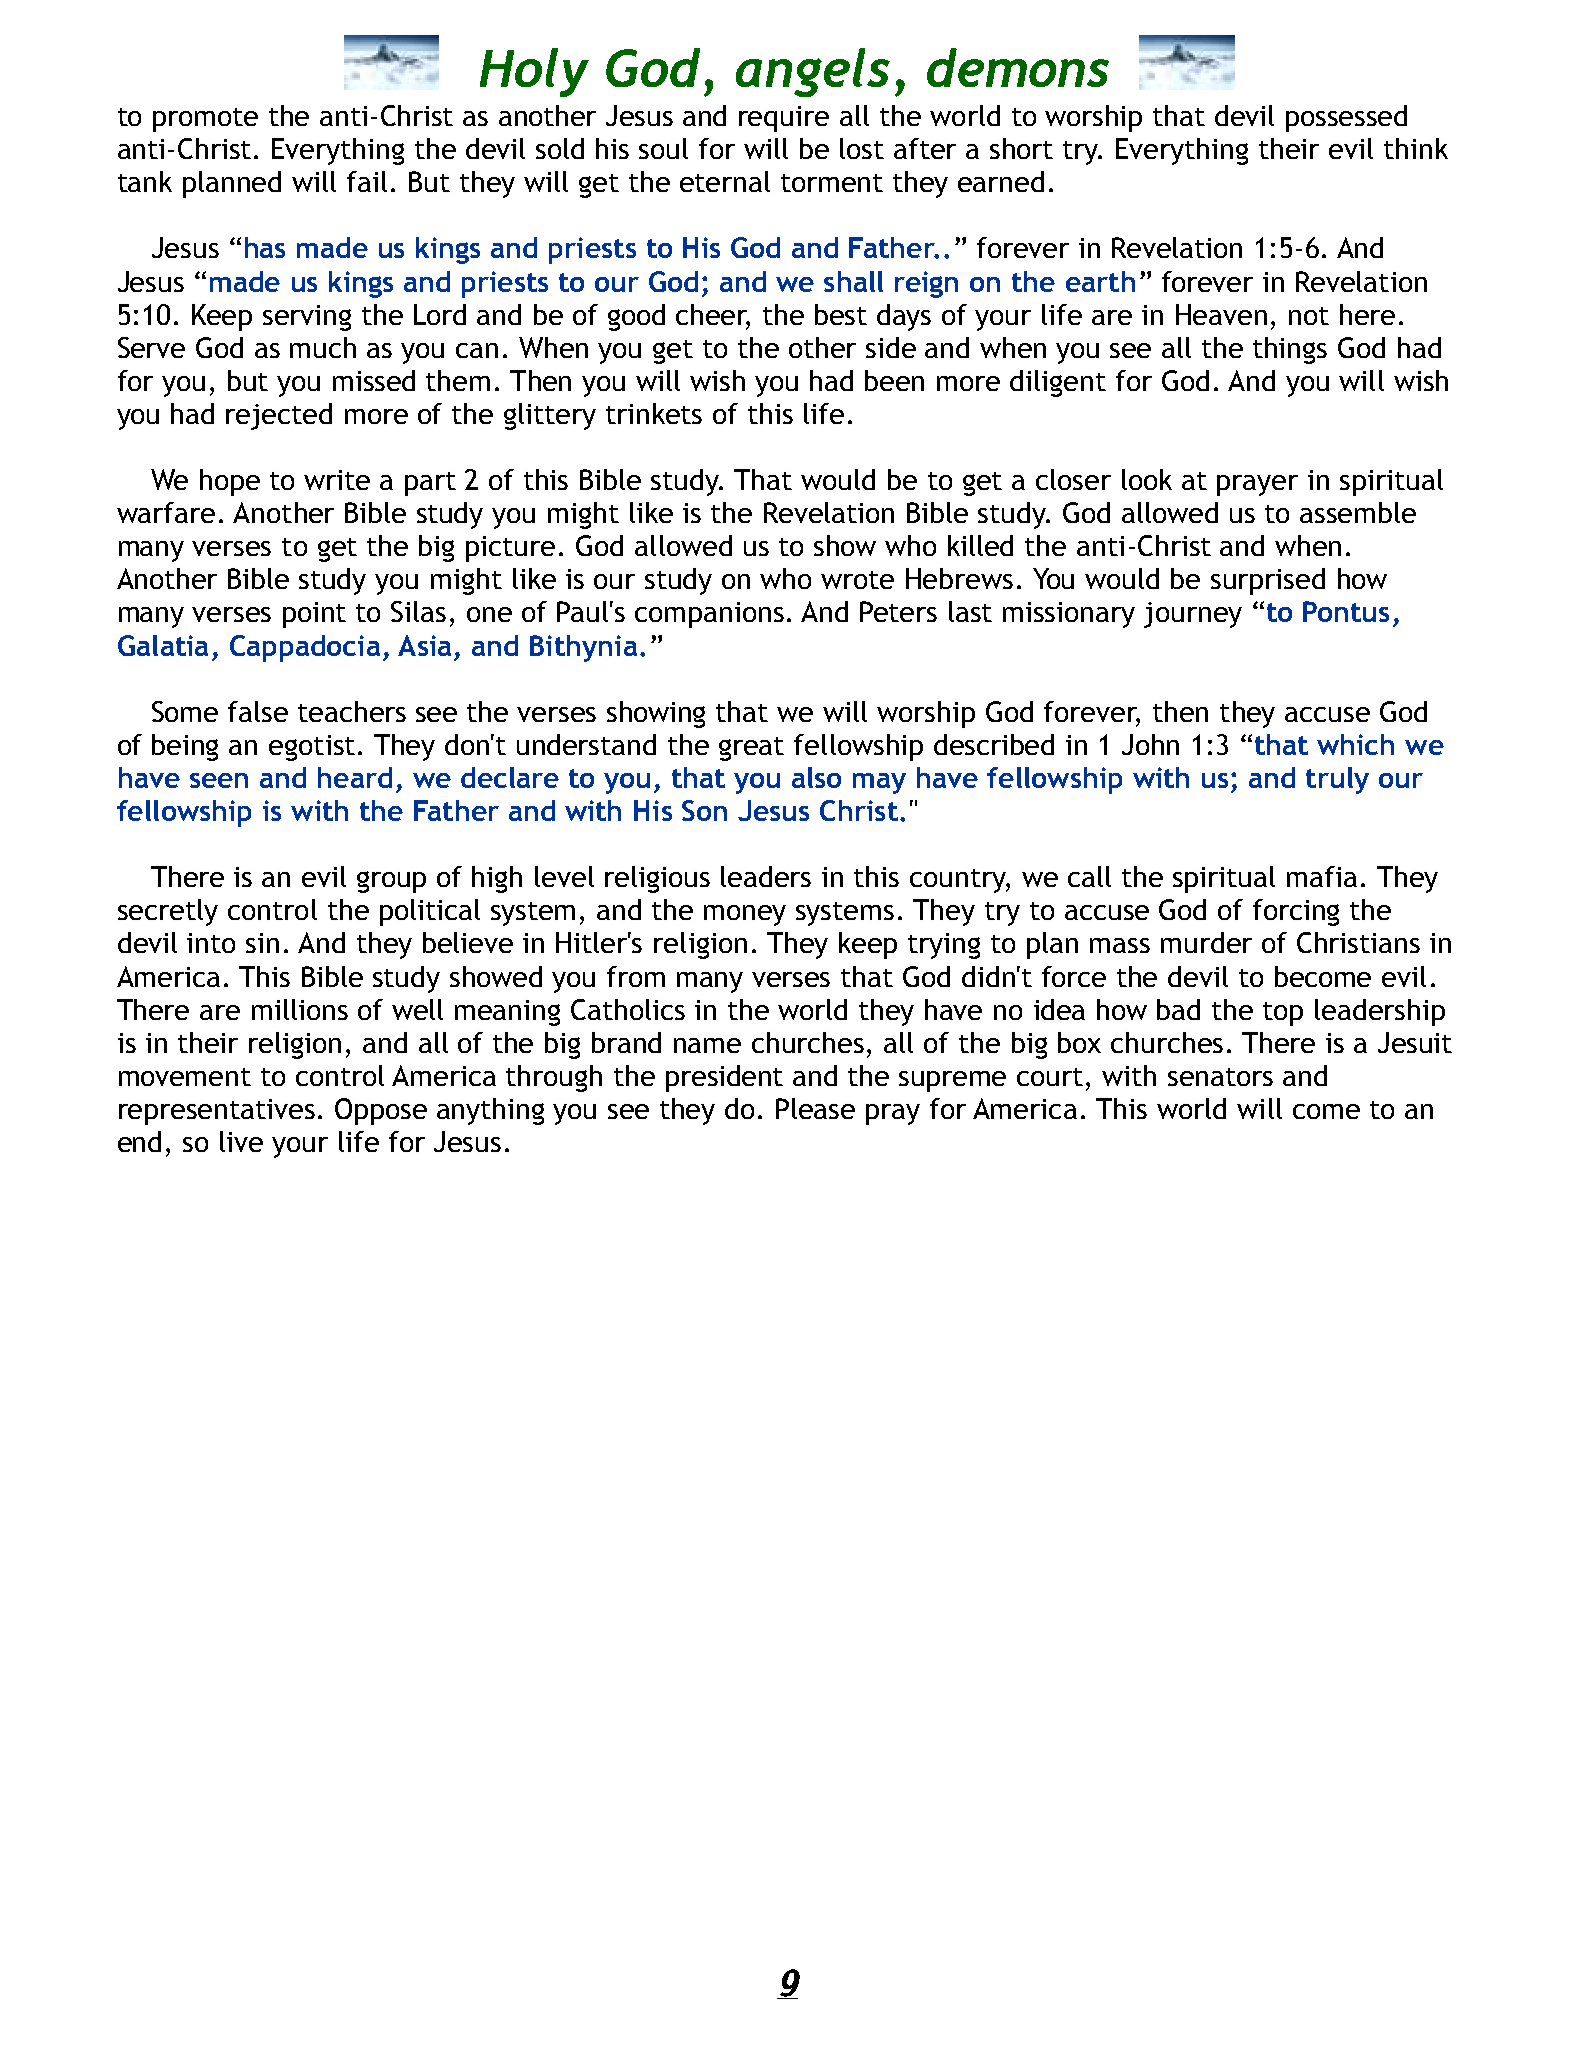 Image resolution: width=1586 pixels, height=2052 pixels. Describe the element at coordinates (314, 615) in the screenshot. I see `point` at that location.
